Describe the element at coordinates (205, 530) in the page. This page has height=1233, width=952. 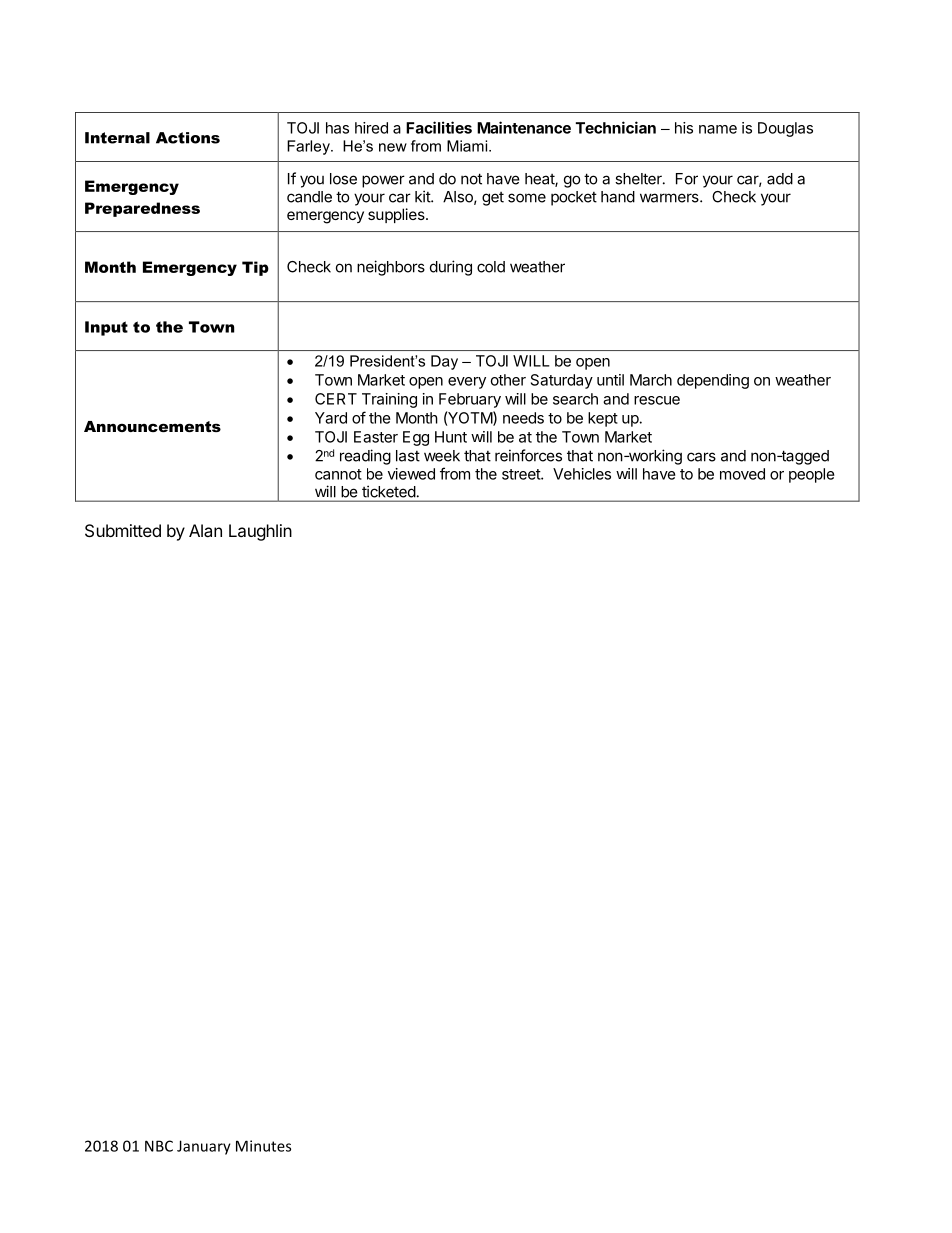
I see `Alan` at that location.
